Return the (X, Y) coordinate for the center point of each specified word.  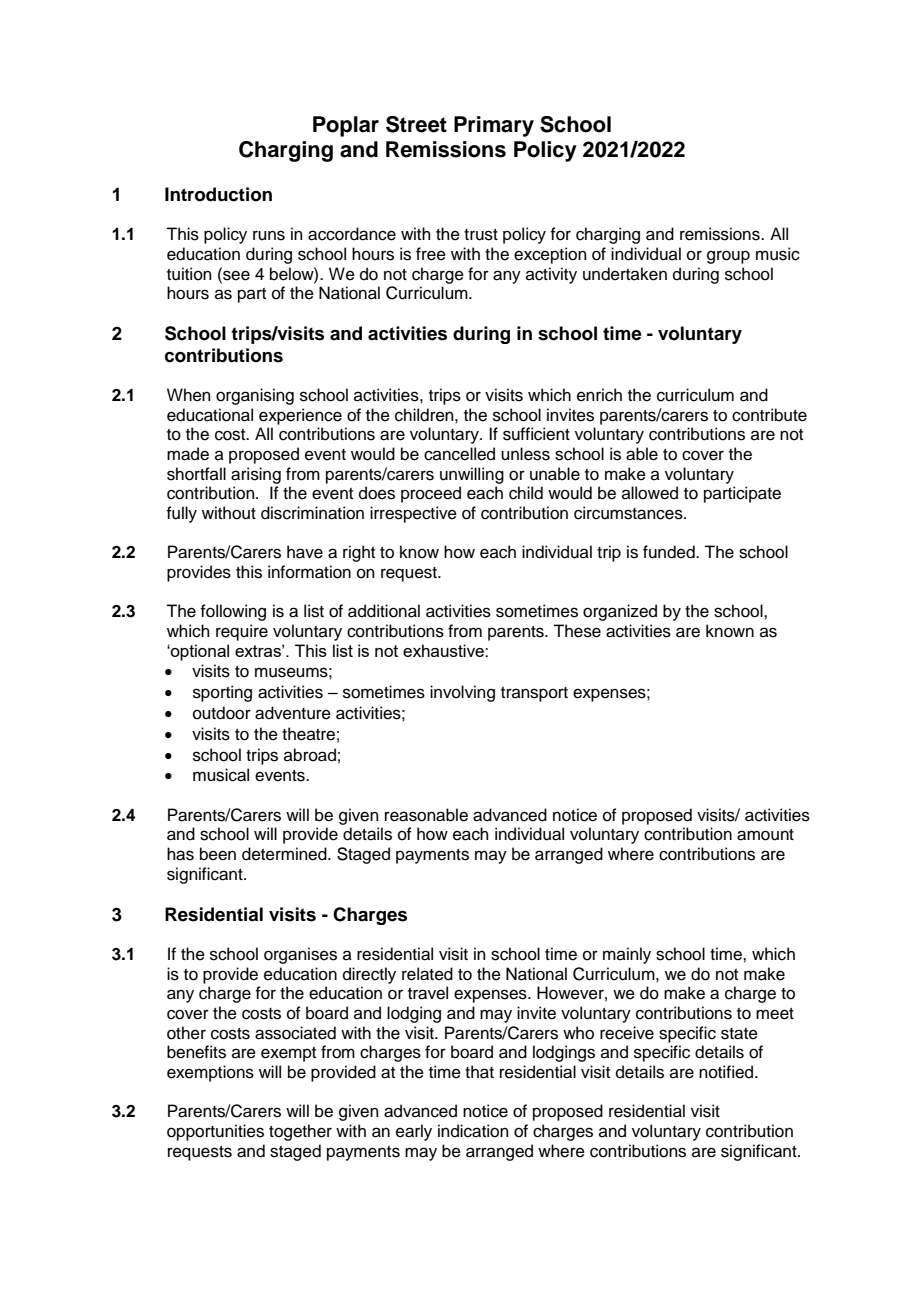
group (728, 257)
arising (256, 475)
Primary (494, 126)
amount (765, 835)
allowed (650, 493)
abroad (310, 755)
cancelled (459, 454)
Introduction (218, 194)
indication (473, 1131)
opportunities (215, 1132)
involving (462, 693)
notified (727, 1072)
